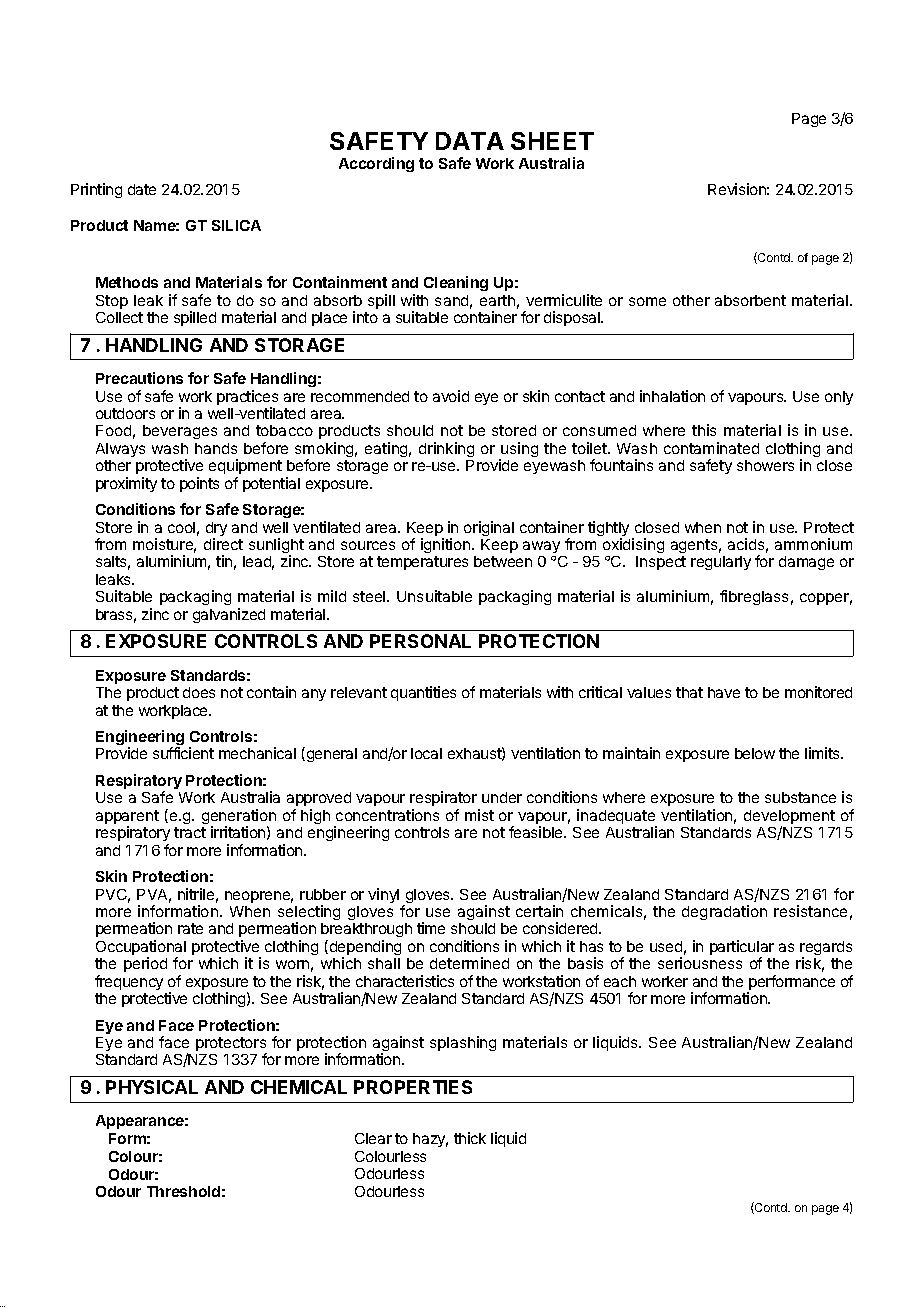 Image resolution: width=924 pixels, height=1308 pixels. What do you see at coordinates (700, 963) in the image?
I see `seriousness` at bounding box center [700, 963].
